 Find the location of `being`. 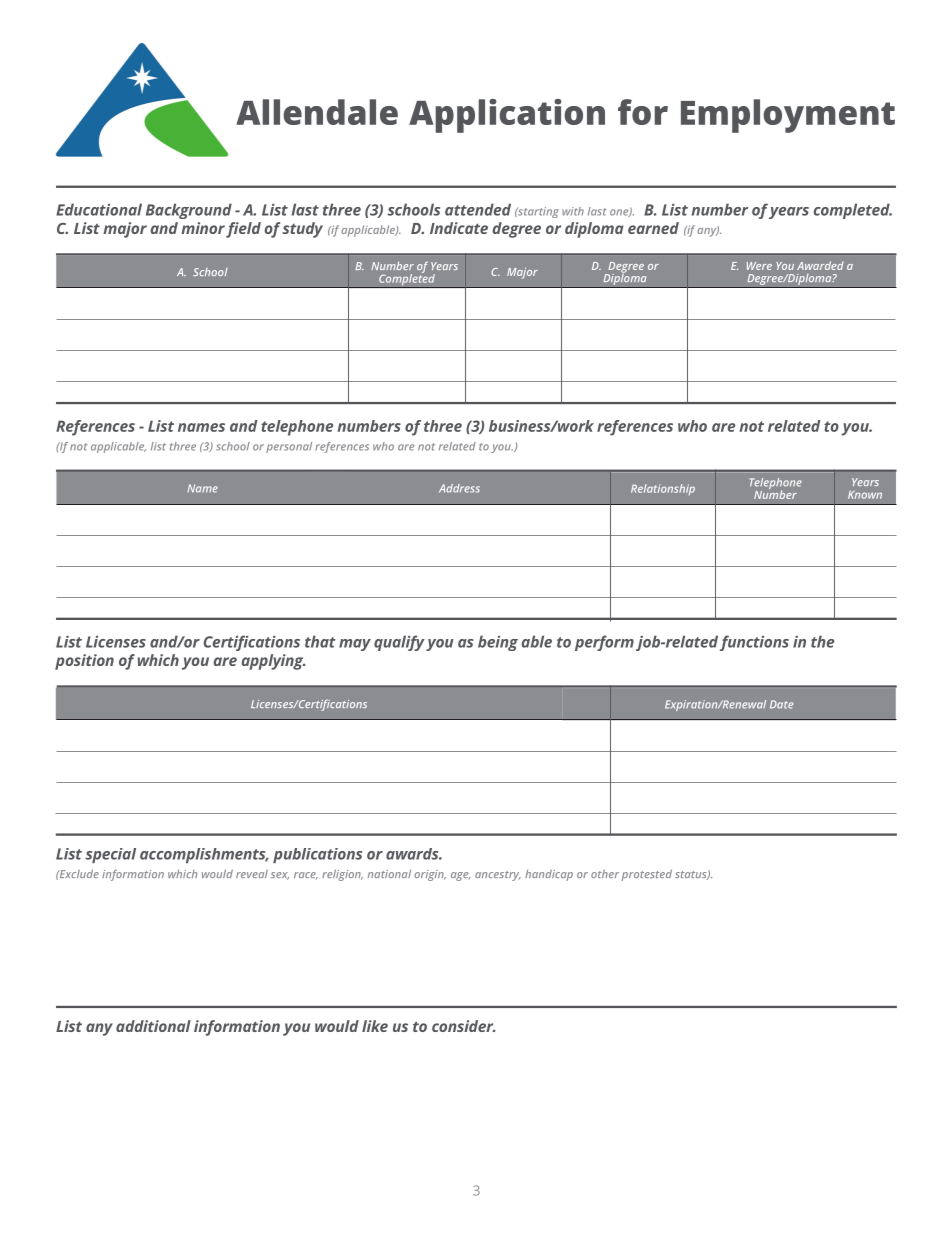

being is located at coordinates (498, 643).
